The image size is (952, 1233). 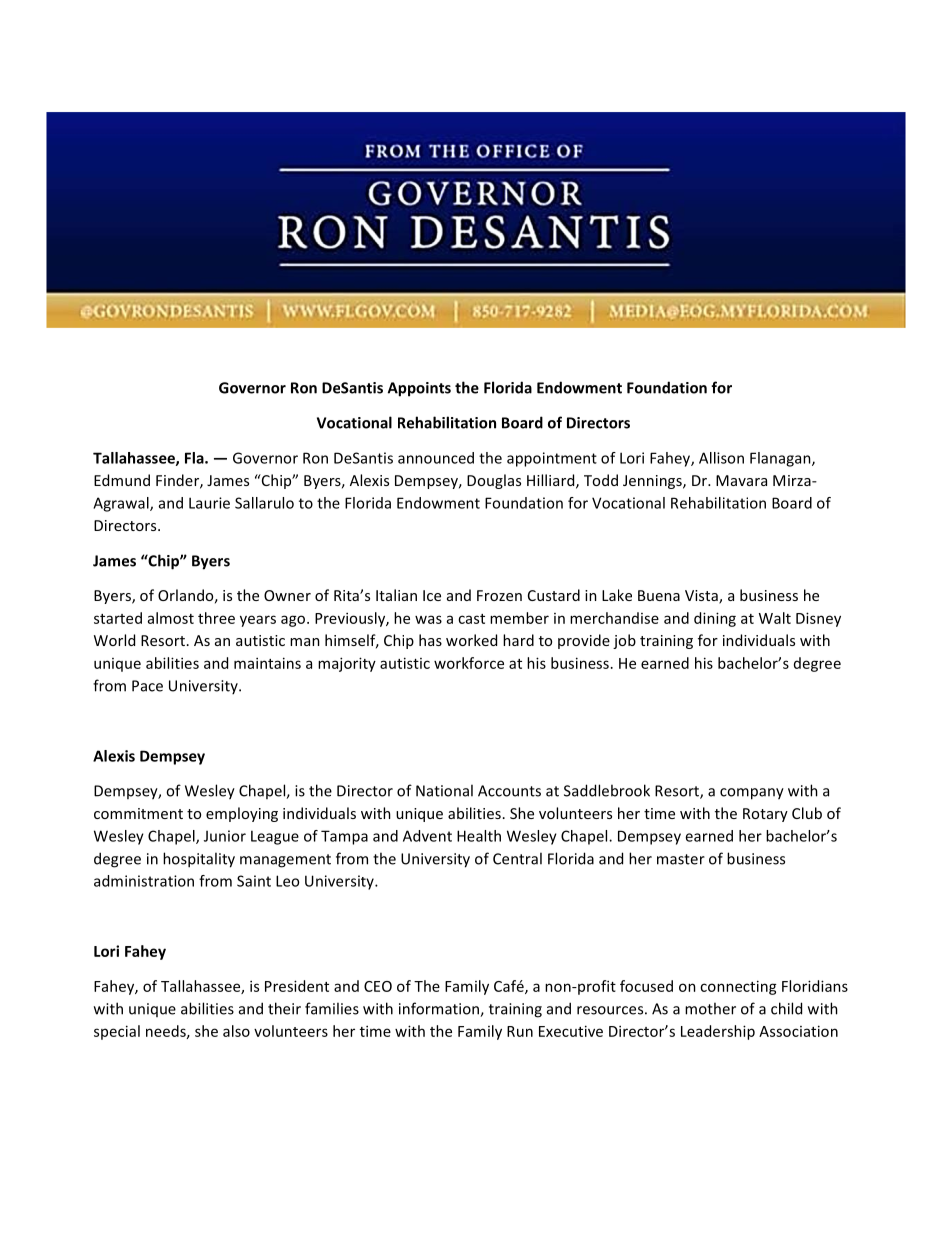 I want to click on also, so click(x=236, y=1031).
